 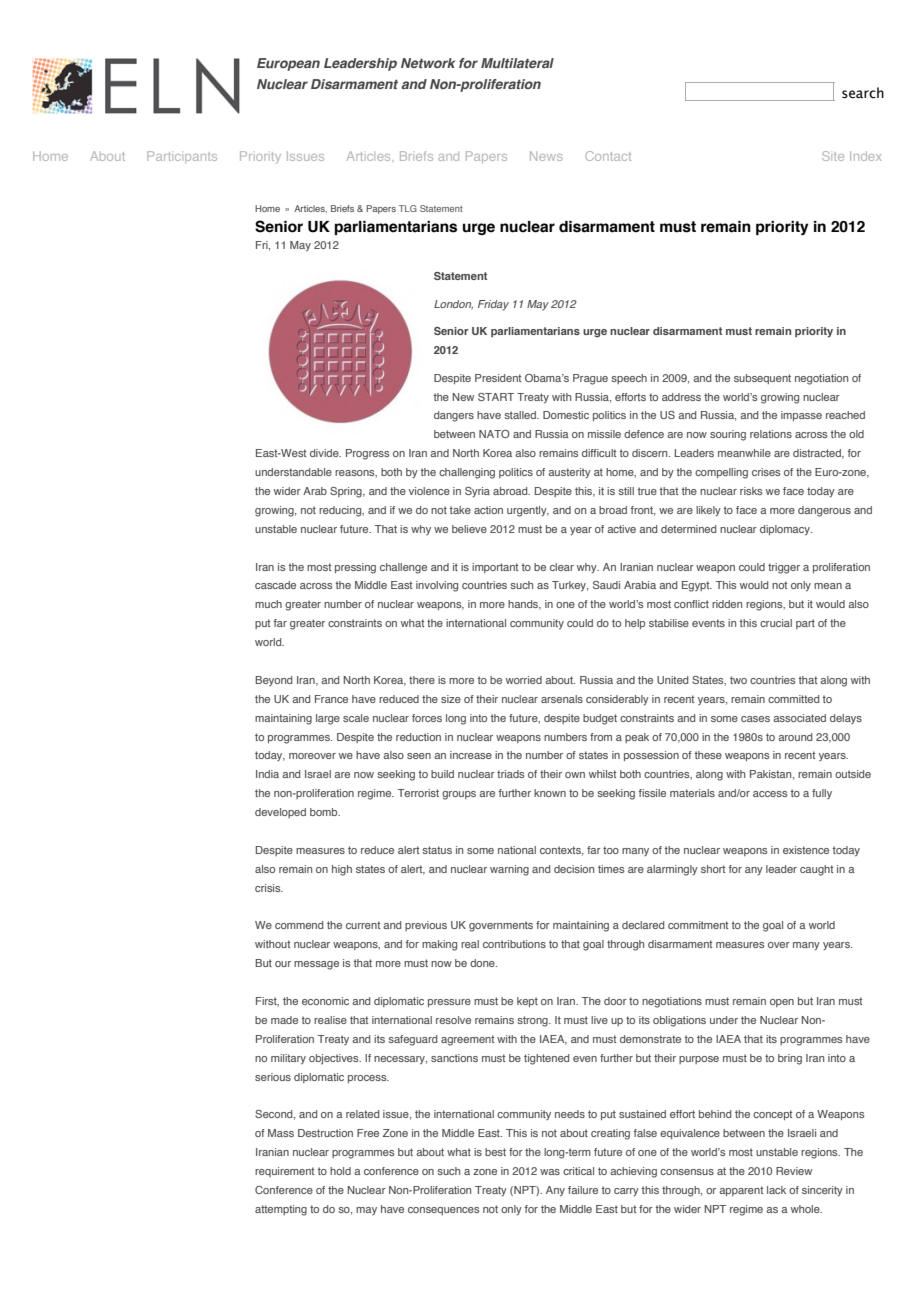 What do you see at coordinates (331, 699) in the screenshot?
I see `France` at bounding box center [331, 699].
